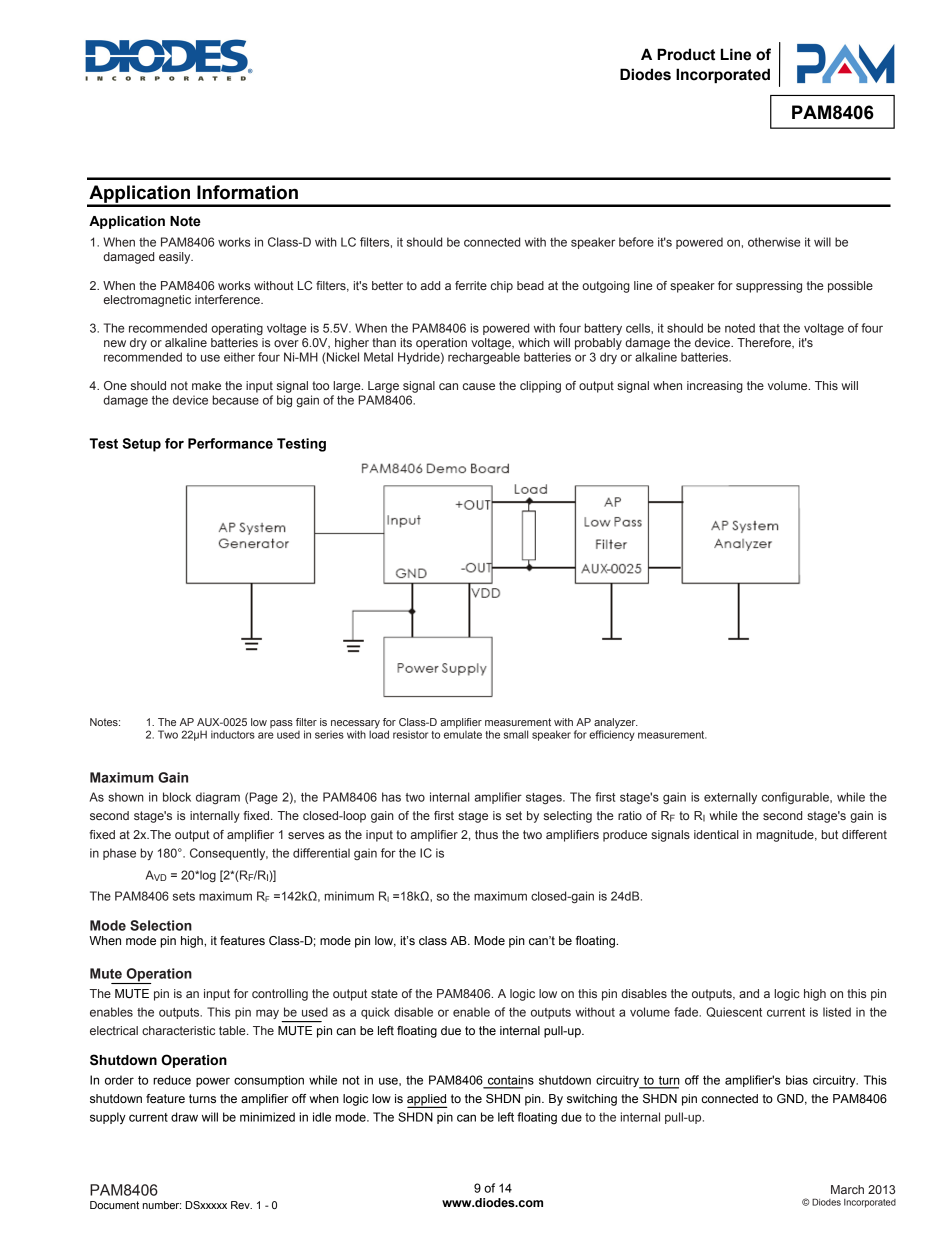  What do you see at coordinates (715, 387) in the screenshot?
I see `increasing` at bounding box center [715, 387].
